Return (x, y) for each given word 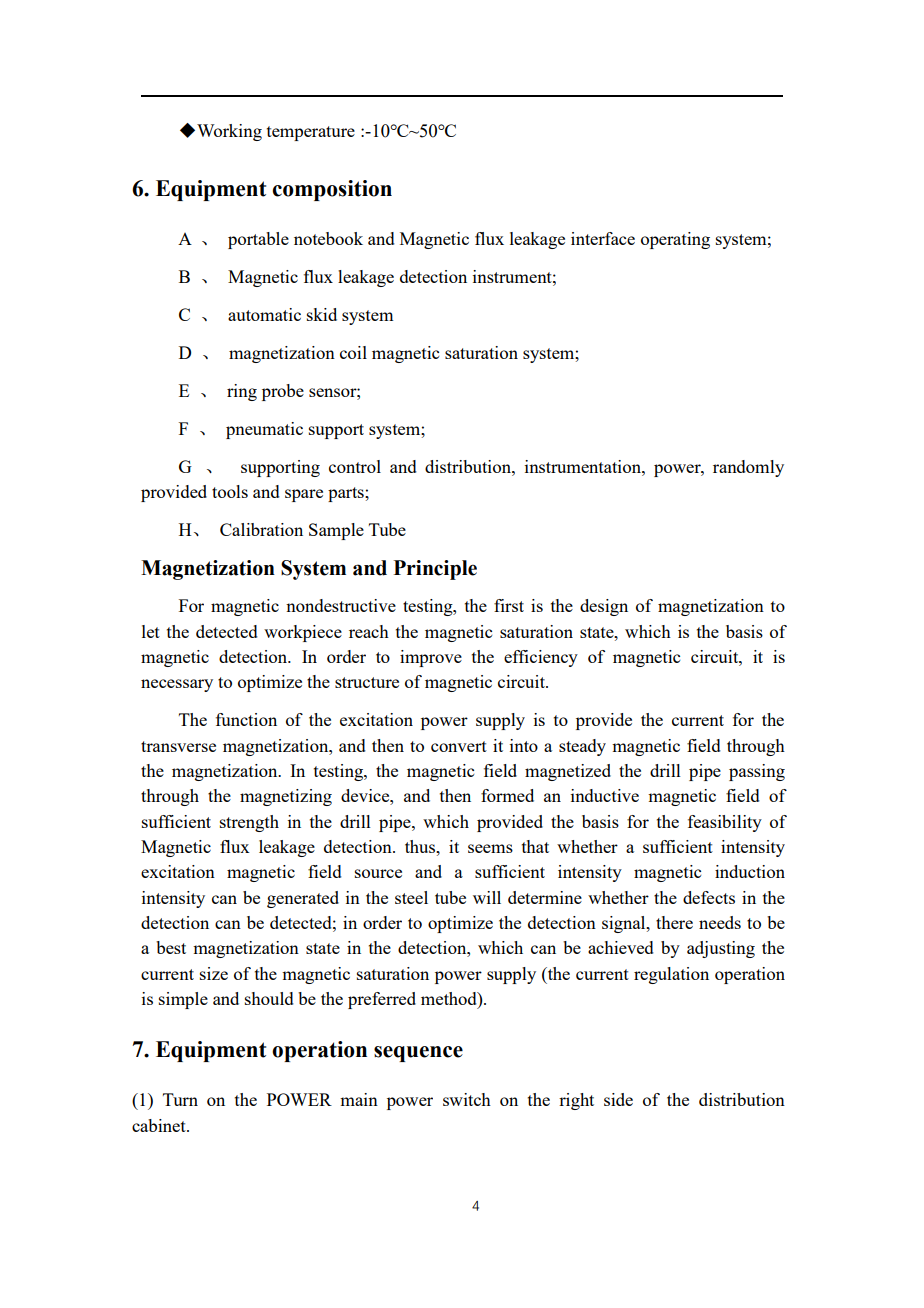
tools (230, 491)
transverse (178, 746)
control (355, 466)
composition (332, 190)
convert (459, 746)
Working (229, 132)
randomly (748, 468)
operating (675, 240)
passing (757, 772)
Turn (180, 1099)
